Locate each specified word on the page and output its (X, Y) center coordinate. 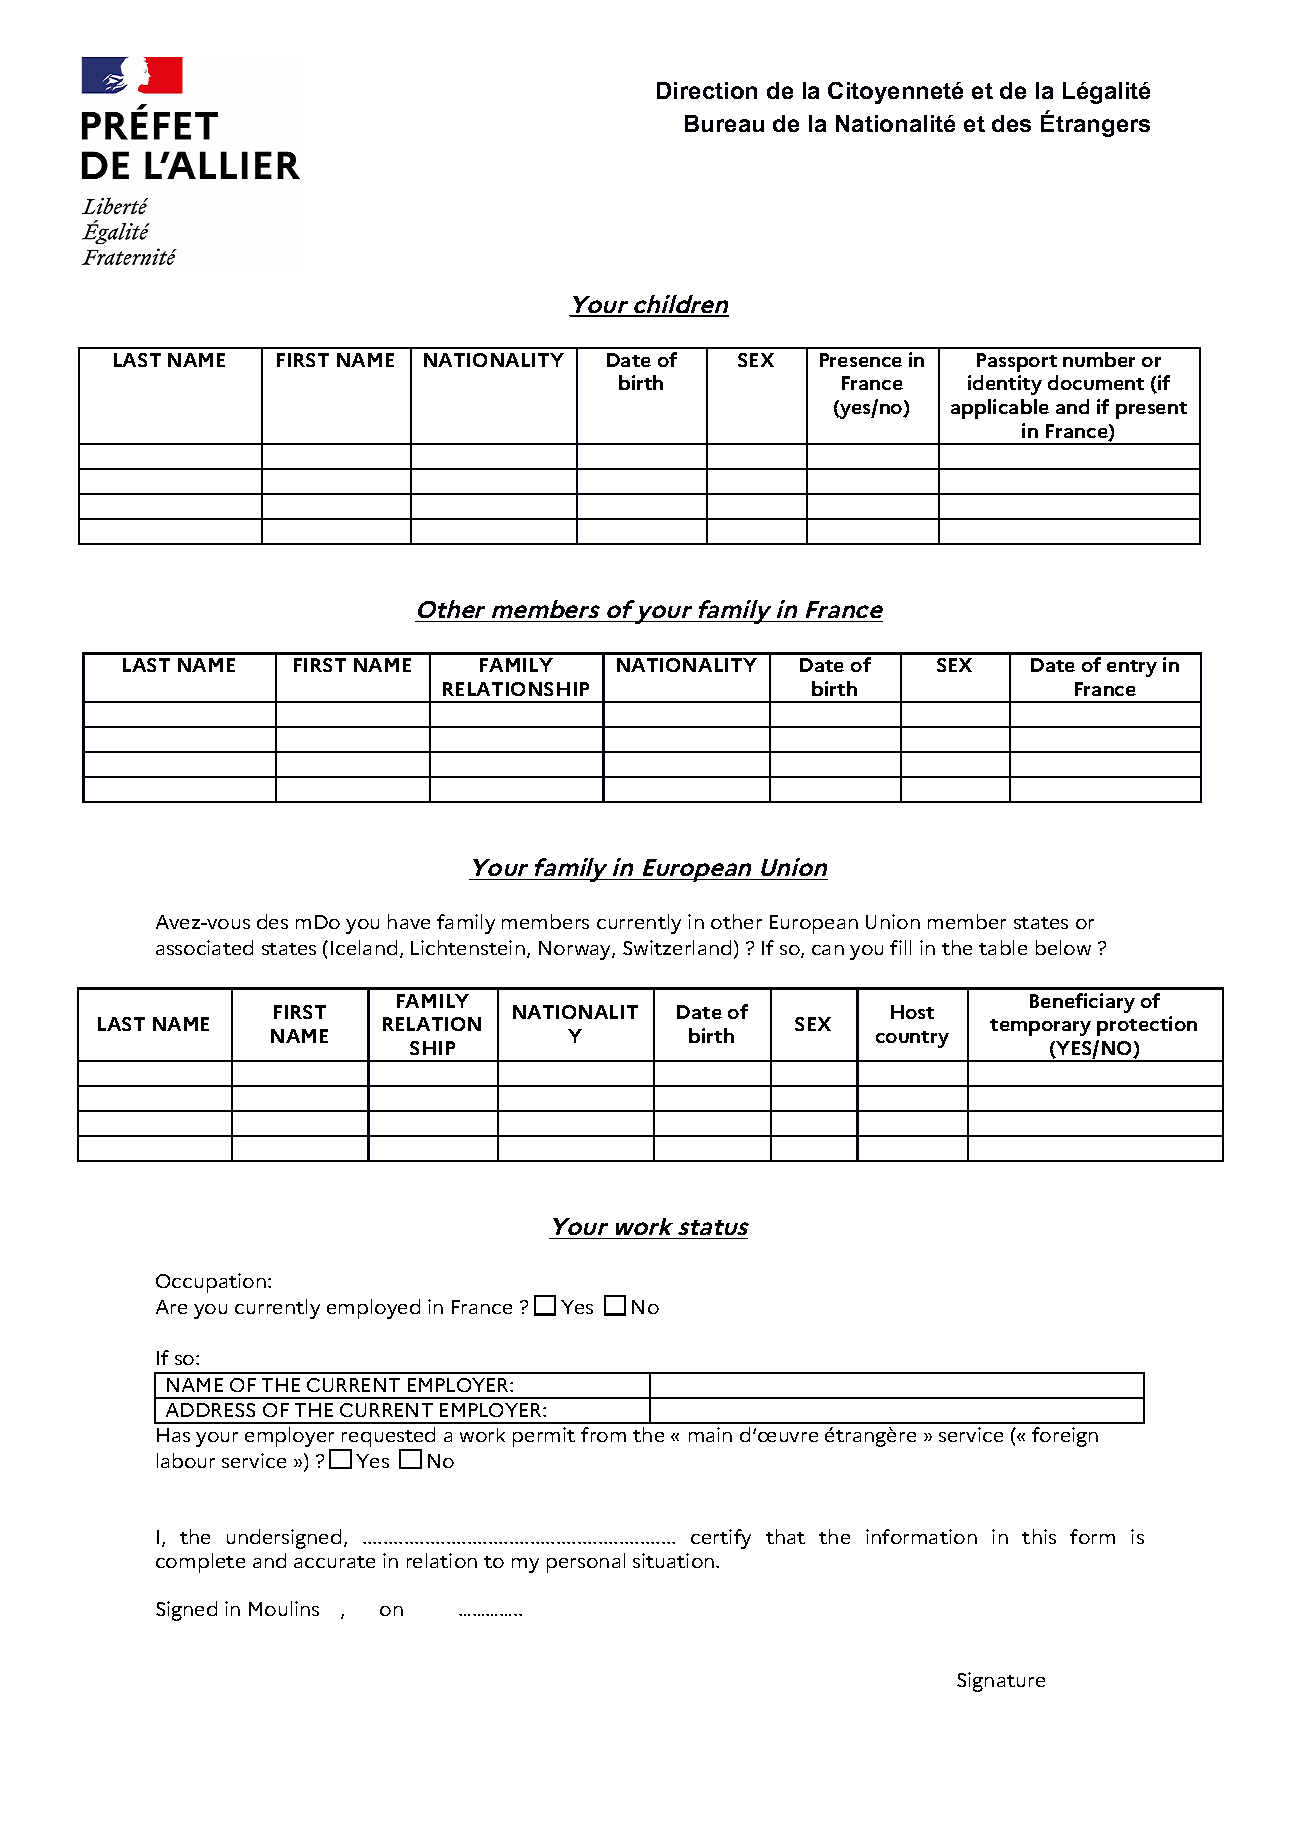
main (710, 1434)
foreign (1065, 1437)
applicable (1000, 409)
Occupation (212, 1283)
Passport (1017, 362)
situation (675, 1560)
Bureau (724, 123)
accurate (334, 1562)
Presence (861, 360)
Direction (707, 90)
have (409, 921)
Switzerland (677, 947)
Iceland (364, 947)
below (1063, 947)
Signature (1001, 1682)
